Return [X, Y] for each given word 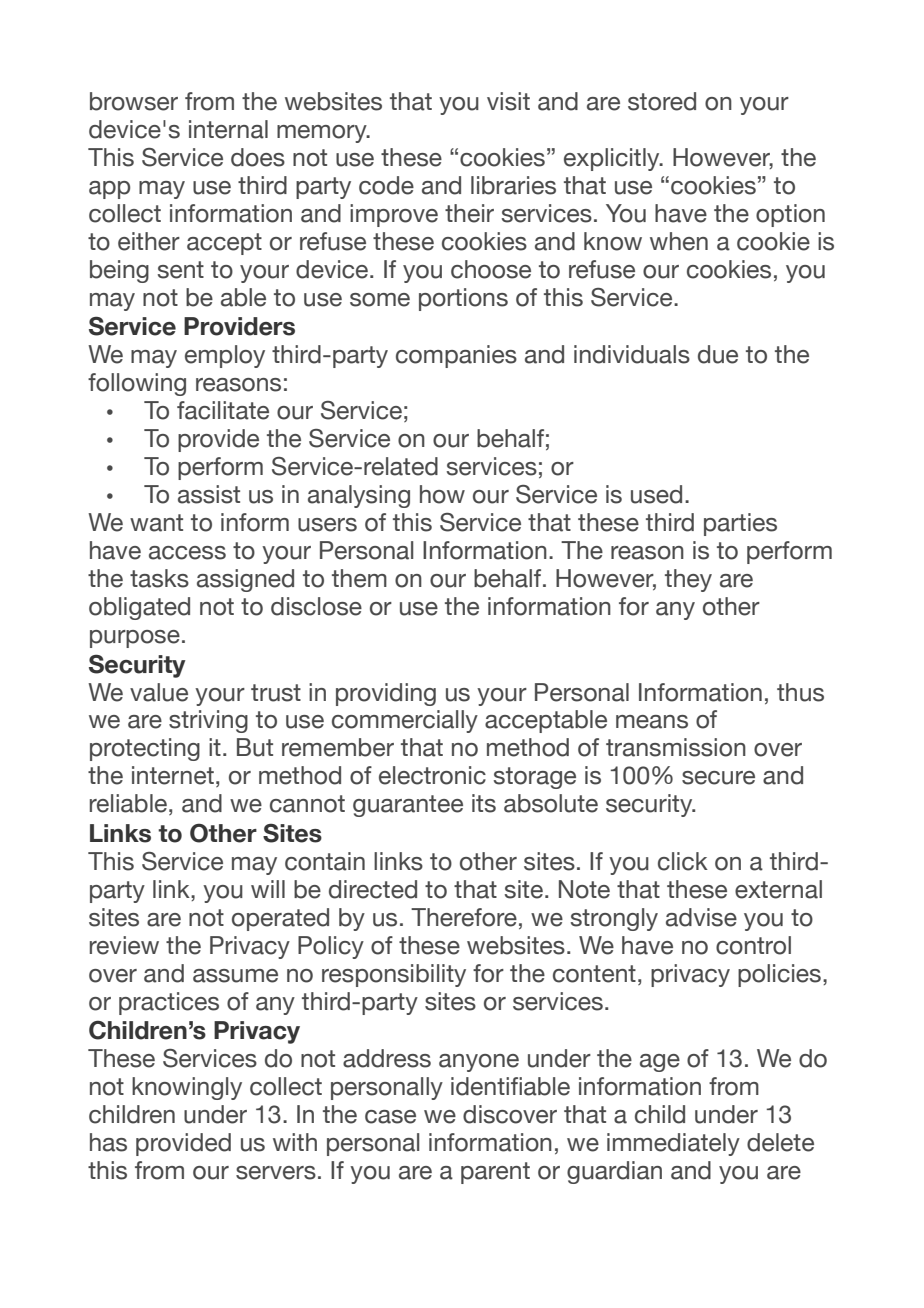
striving [208, 721]
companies [456, 356]
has [108, 1142]
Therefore [464, 917]
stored [662, 101]
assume [235, 976]
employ [225, 356]
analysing [359, 496]
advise [701, 917]
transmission [676, 747]
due [718, 354]
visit [508, 101]
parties [740, 524]
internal [228, 129]
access [187, 553]
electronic [432, 775]
